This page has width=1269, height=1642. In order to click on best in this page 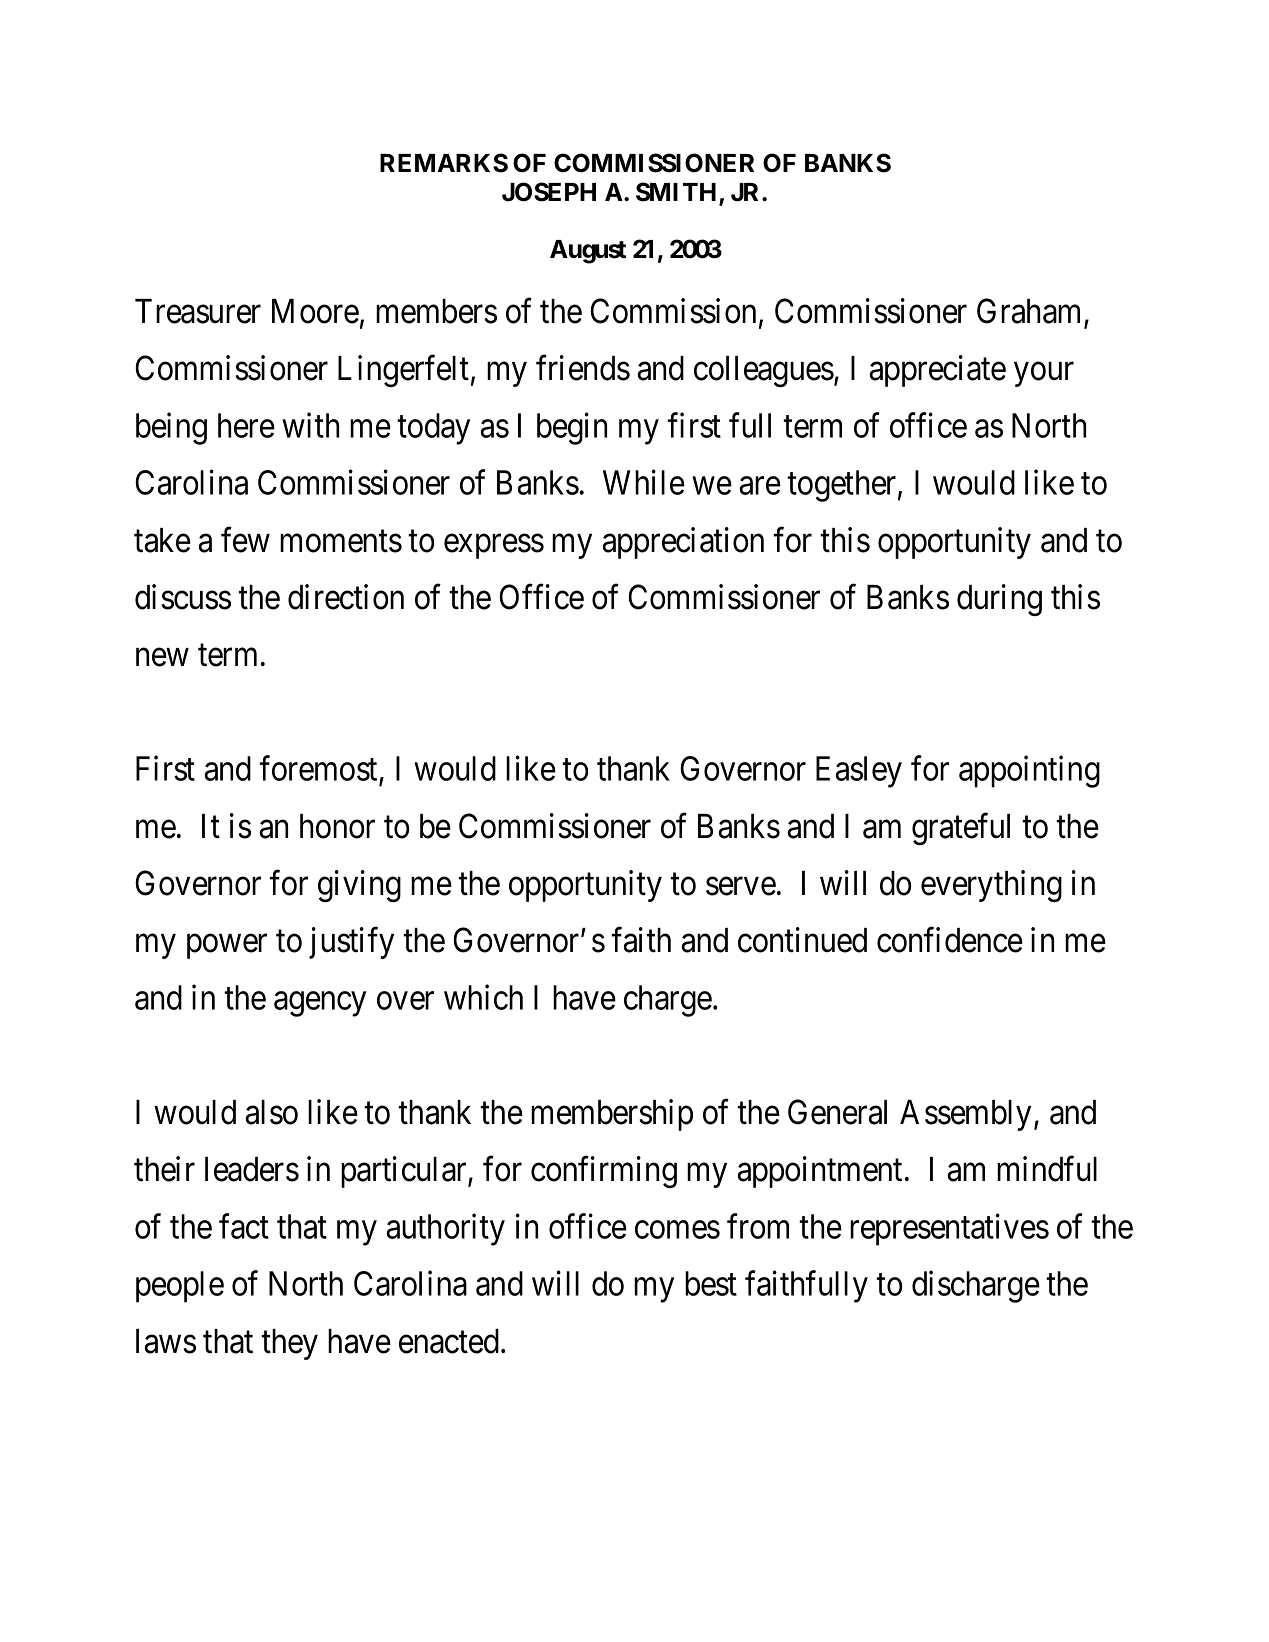, I will do `click(711, 1283)`.
